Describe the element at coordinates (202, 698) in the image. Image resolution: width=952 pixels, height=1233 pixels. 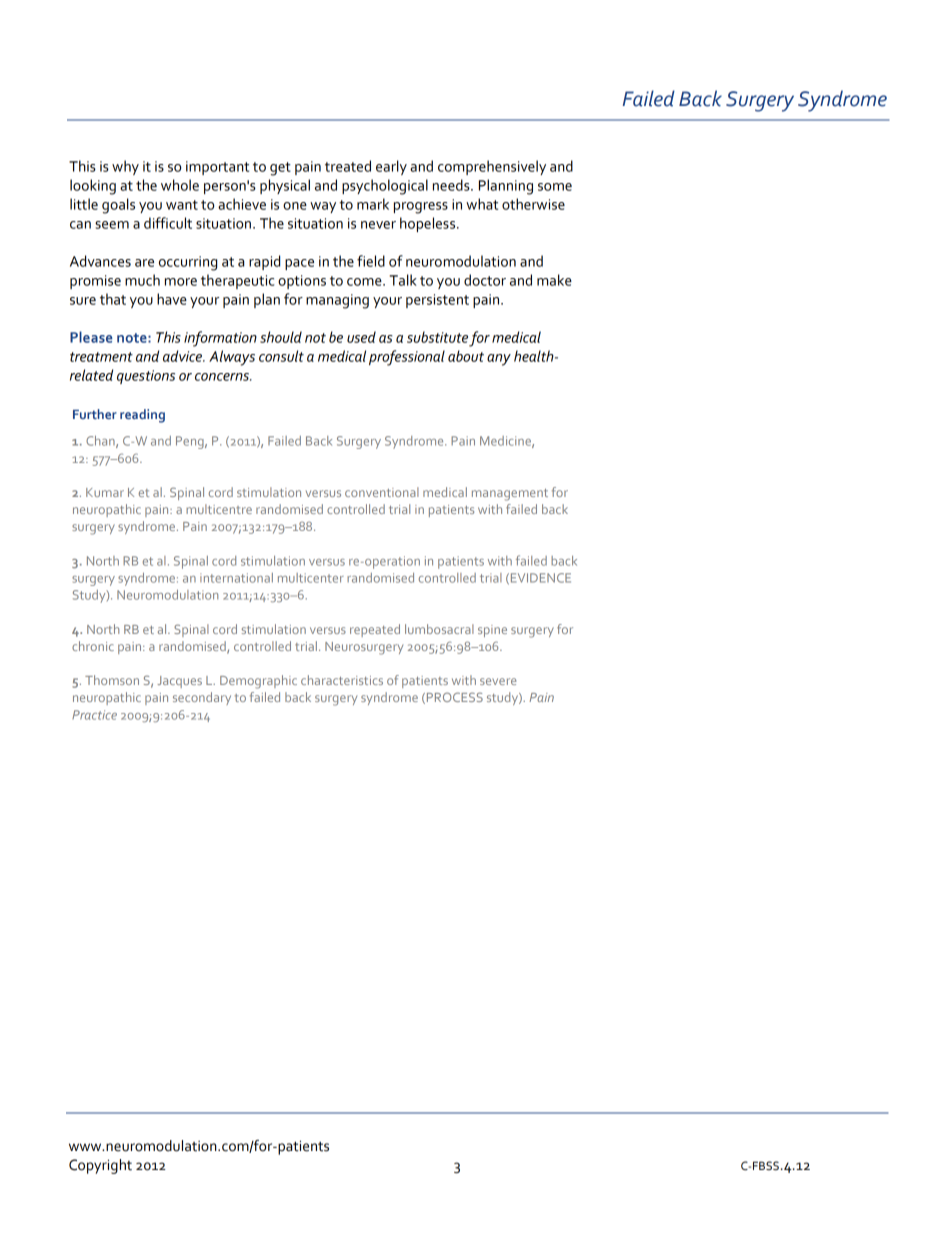
I see `secondary` at that location.
